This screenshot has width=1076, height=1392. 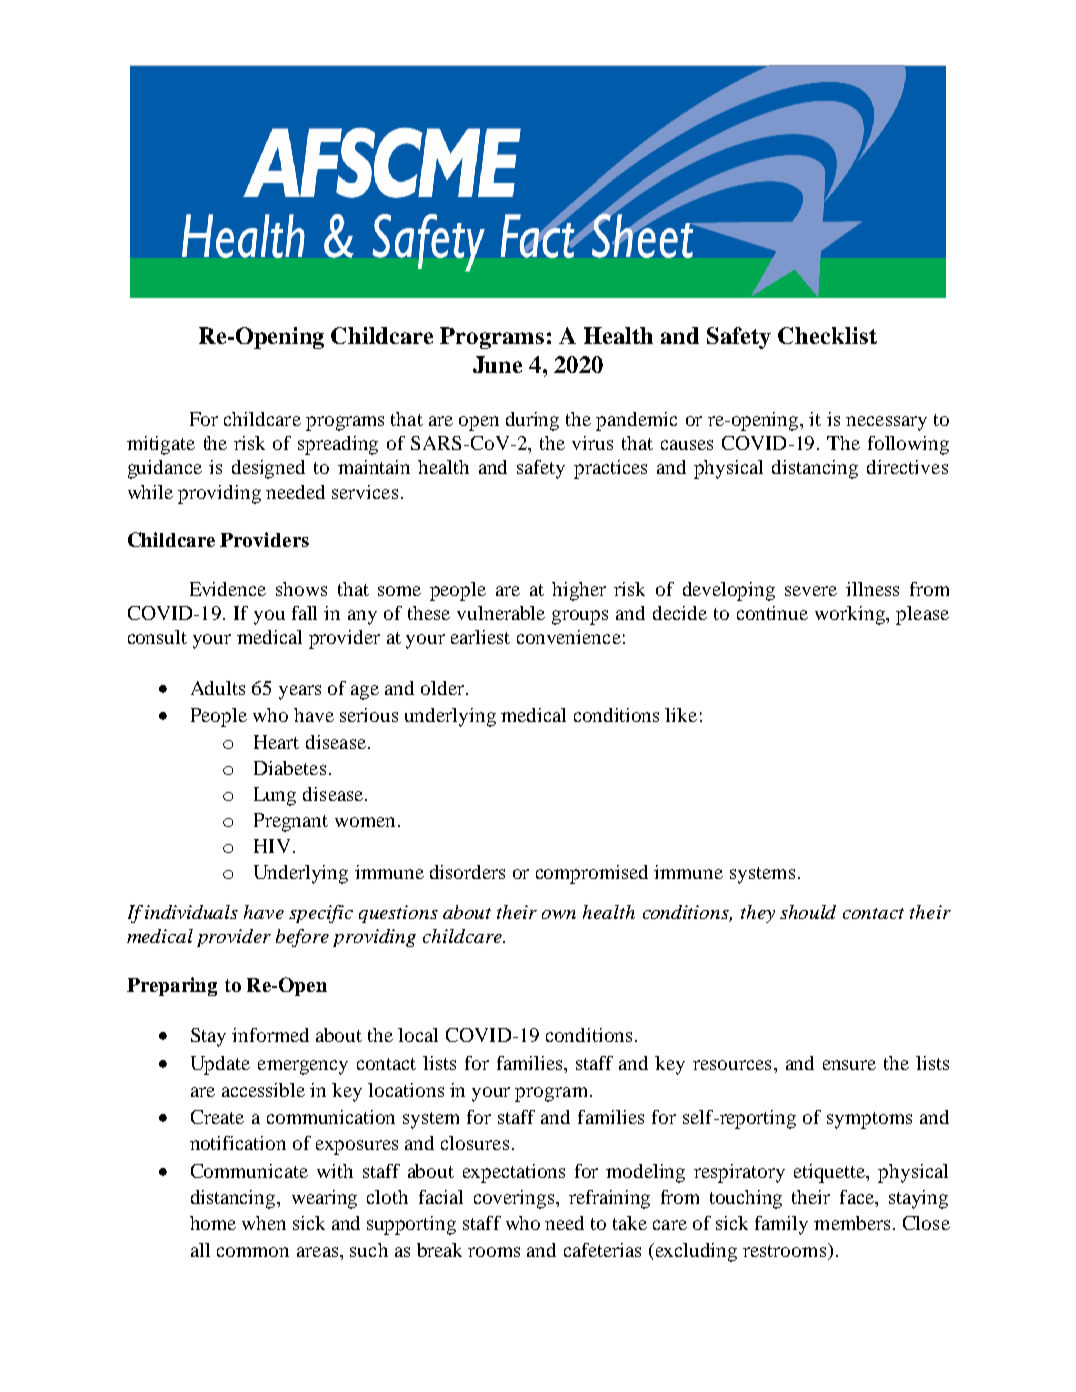 I want to click on June, so click(x=497, y=364).
